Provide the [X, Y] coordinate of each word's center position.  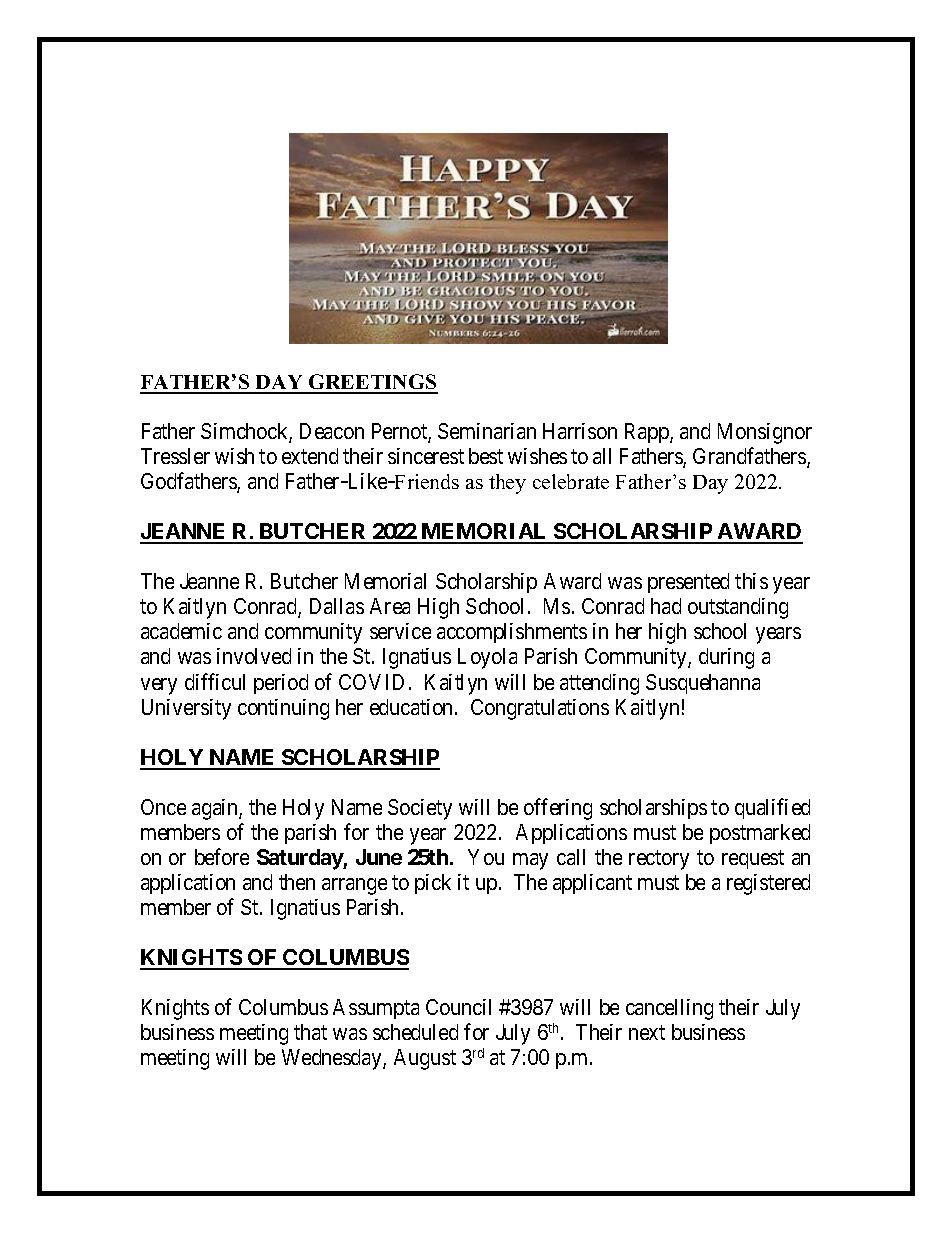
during [726, 658]
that [310, 1032]
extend [310, 456]
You [486, 857]
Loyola [487, 658]
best [486, 456]
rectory [659, 860]
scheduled [415, 1032]
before [222, 856]
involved [254, 656]
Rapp [648, 433]
